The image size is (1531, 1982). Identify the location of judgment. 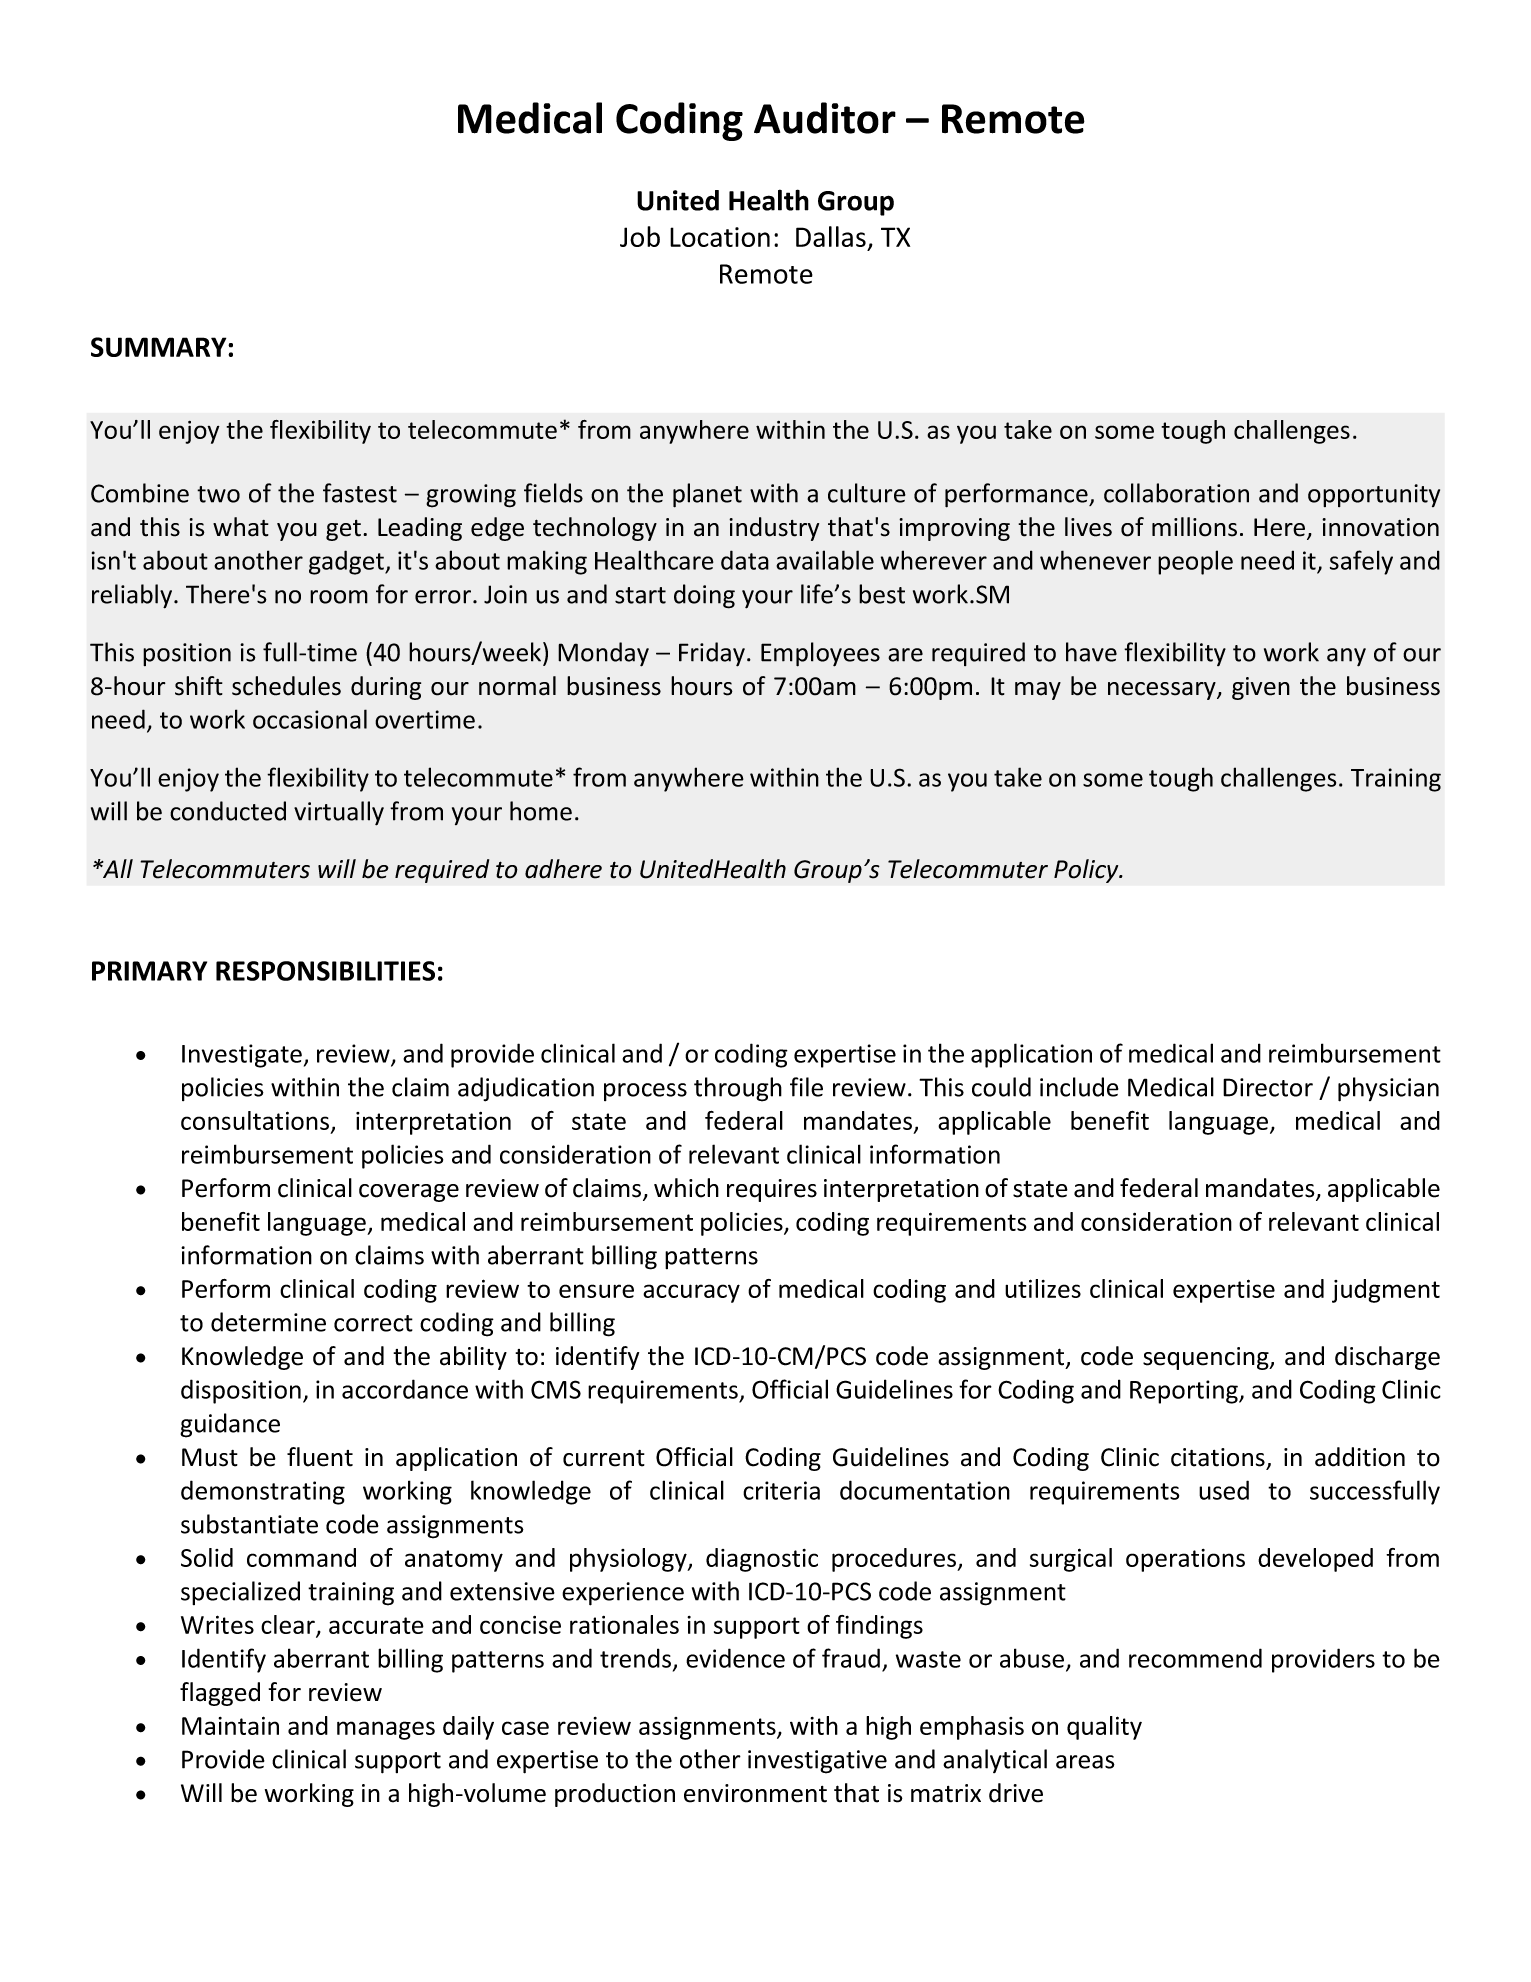
(1386, 1291).
